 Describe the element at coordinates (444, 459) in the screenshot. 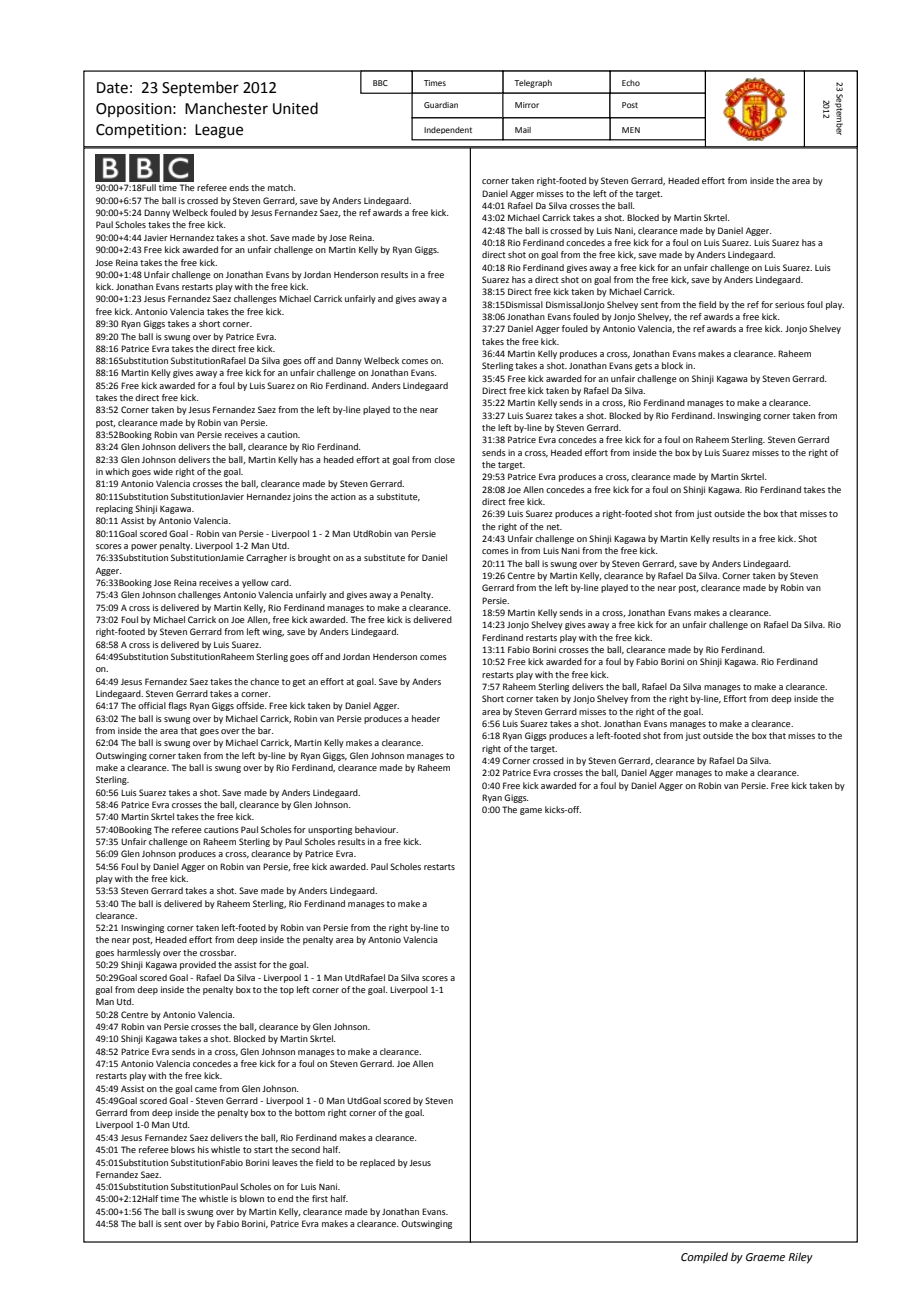

I see `close` at that location.
